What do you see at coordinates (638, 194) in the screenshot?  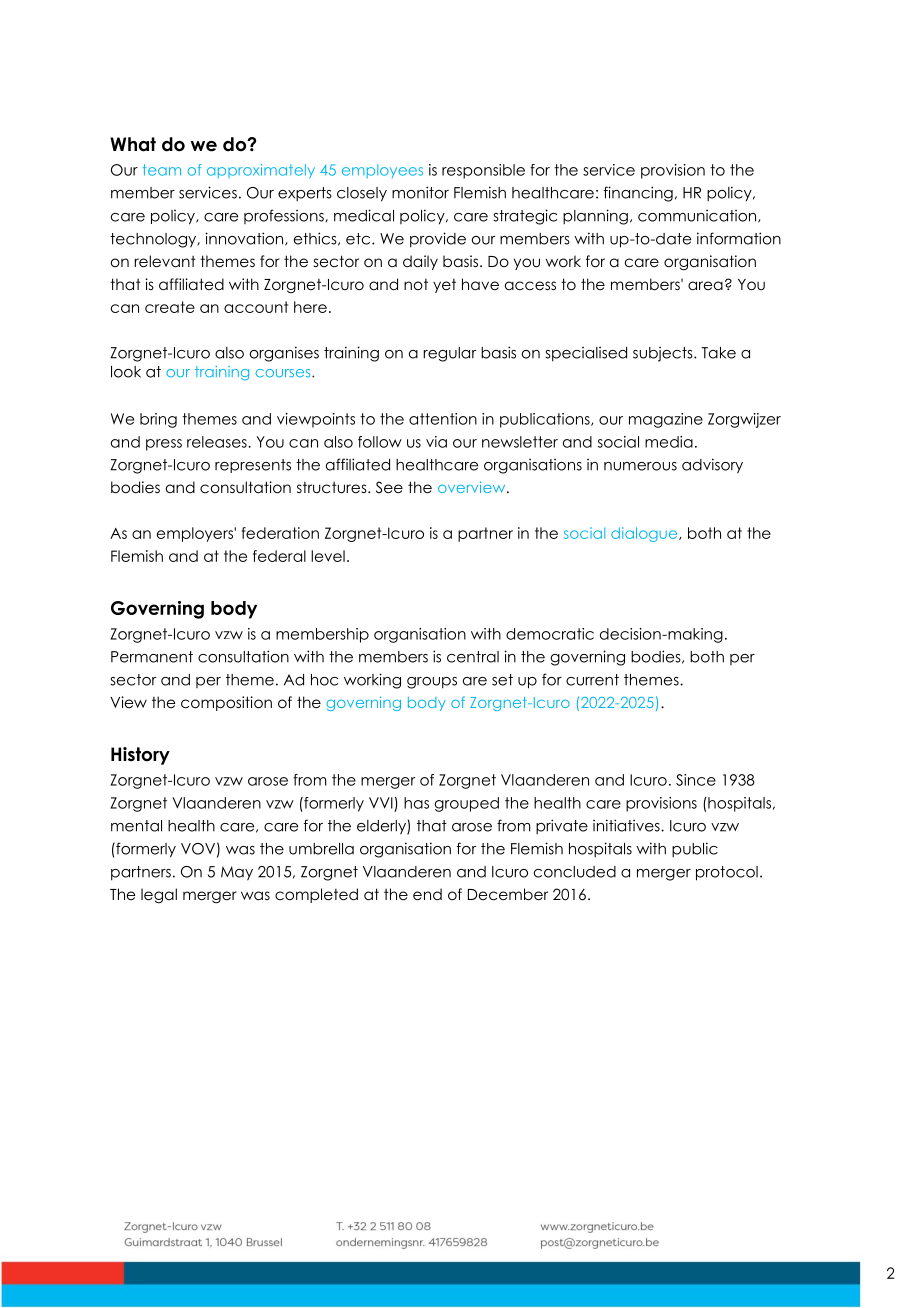 I see `financing` at bounding box center [638, 194].
